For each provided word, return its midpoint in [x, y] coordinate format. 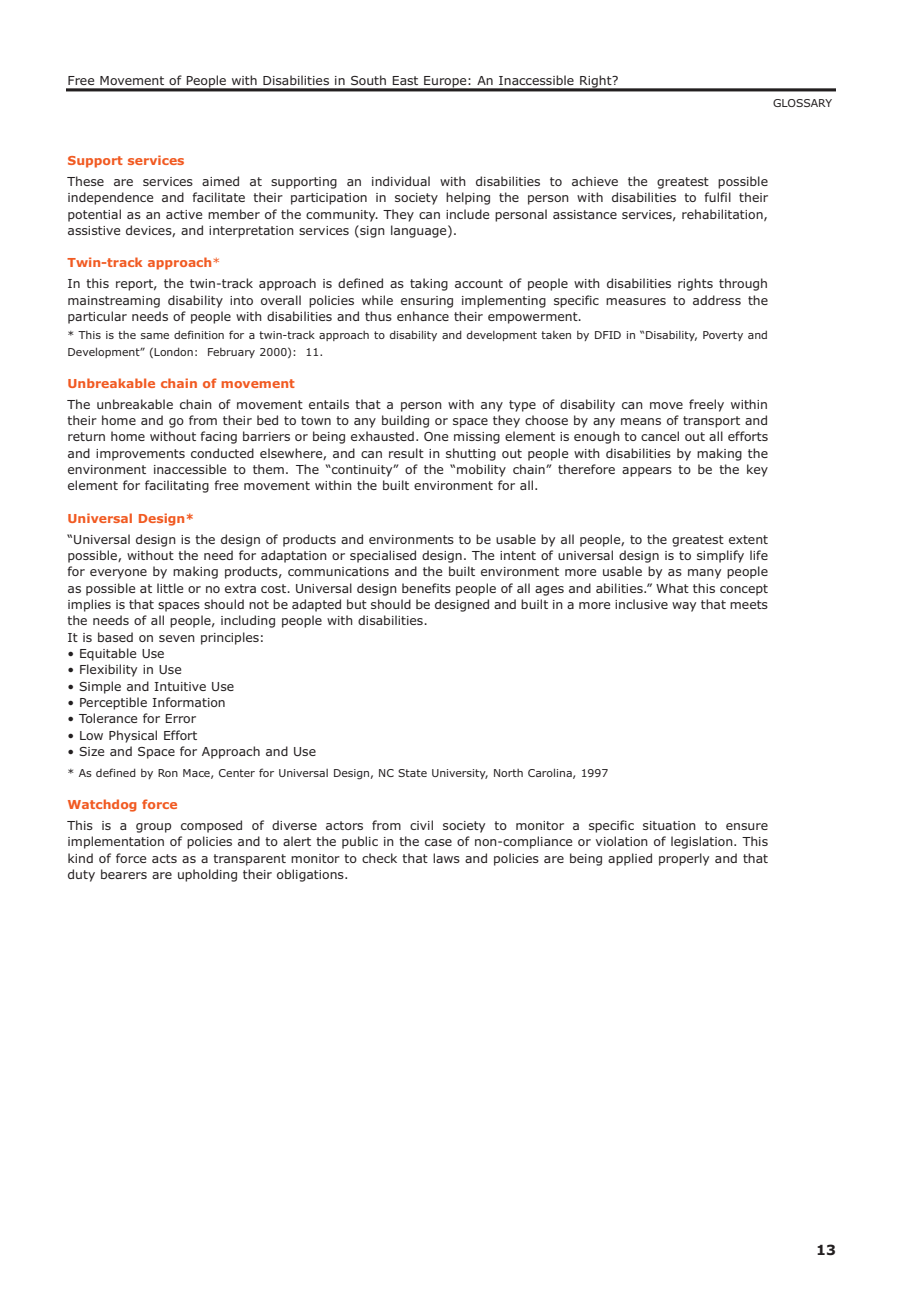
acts [164, 858]
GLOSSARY [802, 103]
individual [401, 181]
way [684, 607]
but [357, 604]
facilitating [177, 486]
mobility [481, 470]
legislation [703, 842]
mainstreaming [114, 302]
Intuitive [180, 686]
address [717, 300]
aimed [220, 181]
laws [446, 858]
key [757, 470]
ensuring [427, 302]
